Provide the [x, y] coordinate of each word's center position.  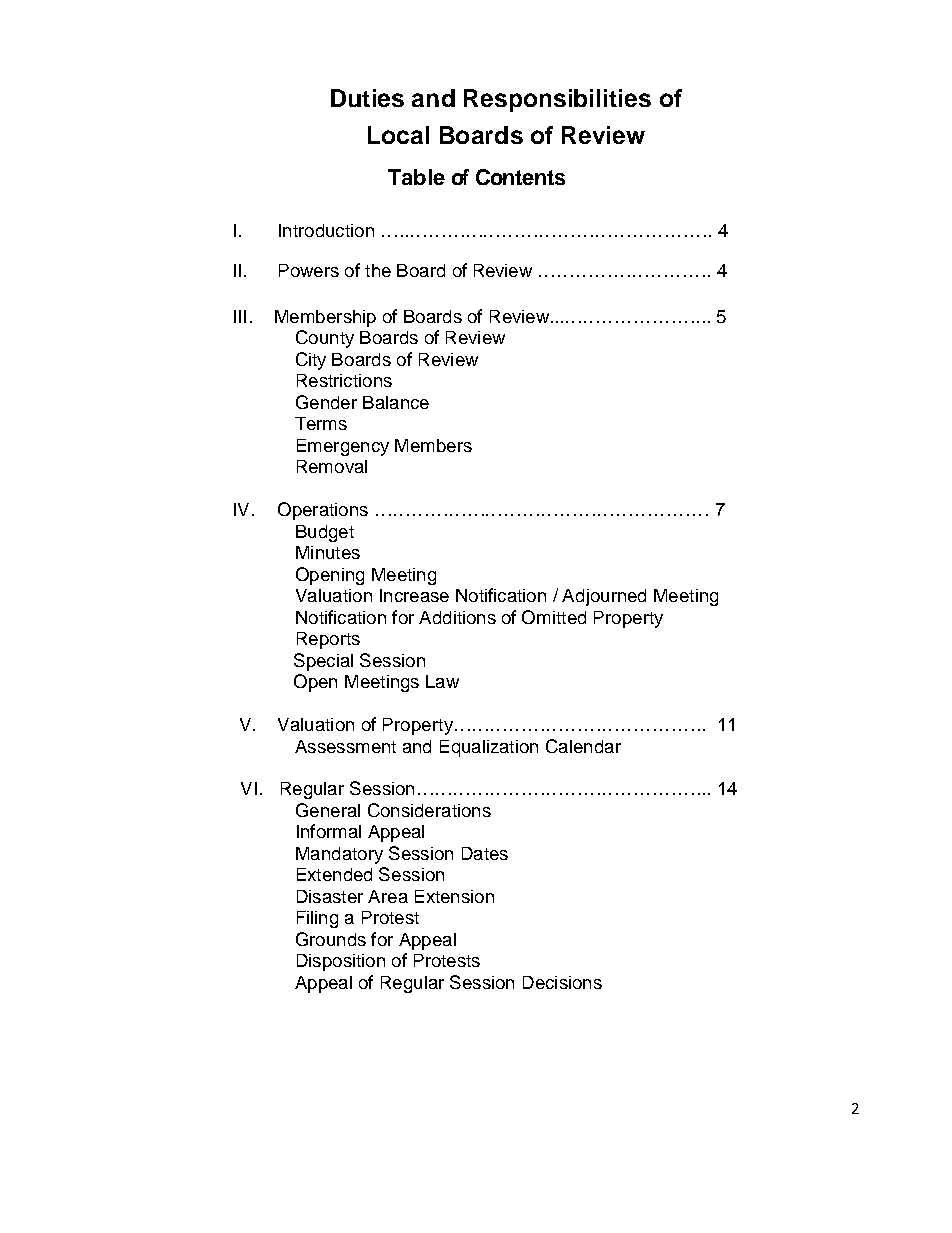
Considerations [429, 810]
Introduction [326, 230]
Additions [457, 617]
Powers [309, 270]
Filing [317, 919]
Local [398, 135]
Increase [414, 595]
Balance [396, 402]
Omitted [554, 617]
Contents [520, 177]
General [328, 810]
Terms [321, 423]
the [378, 270]
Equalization [489, 748]
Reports [328, 640]
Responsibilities [557, 100]
